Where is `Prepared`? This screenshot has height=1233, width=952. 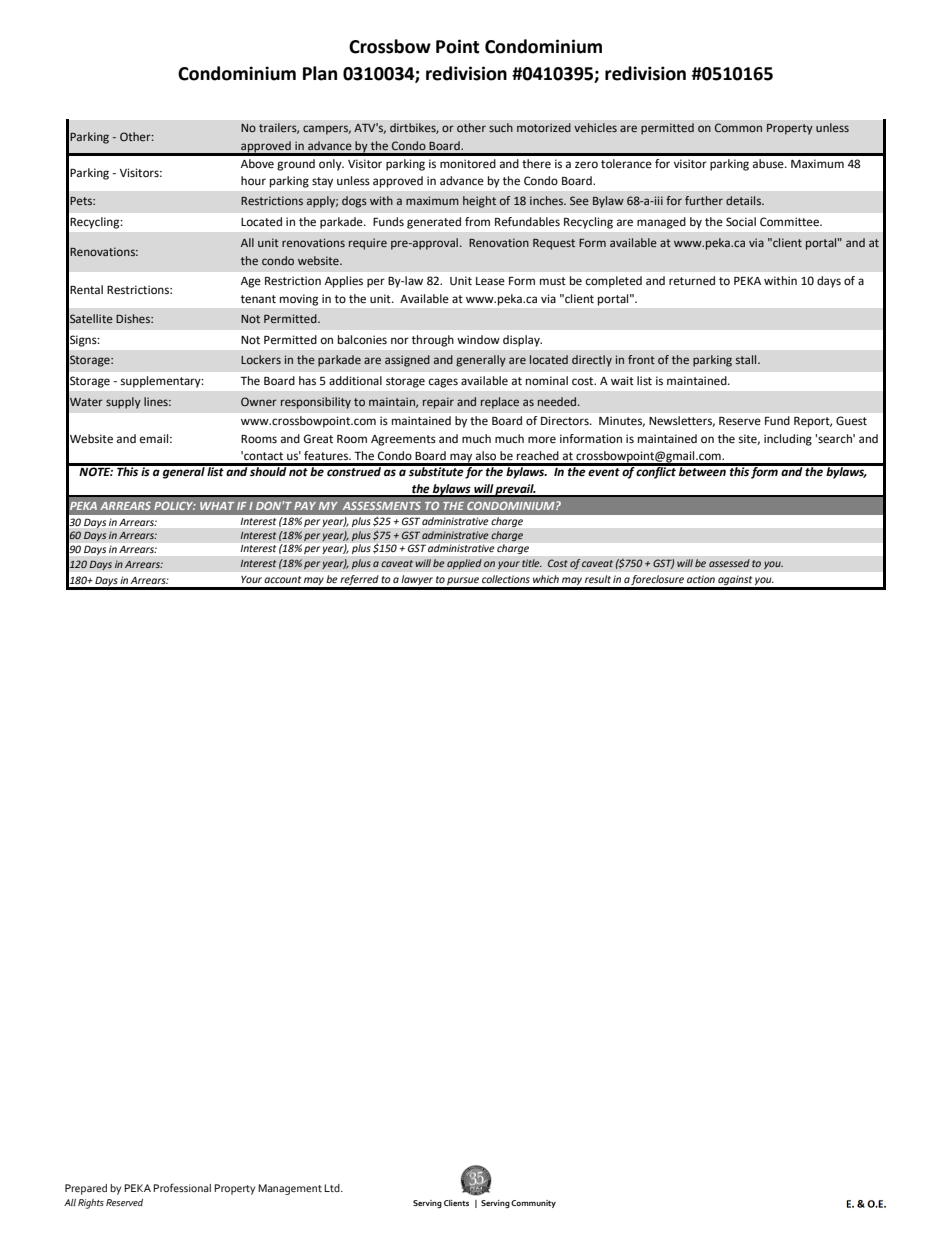 Prepared is located at coordinates (86, 1189).
